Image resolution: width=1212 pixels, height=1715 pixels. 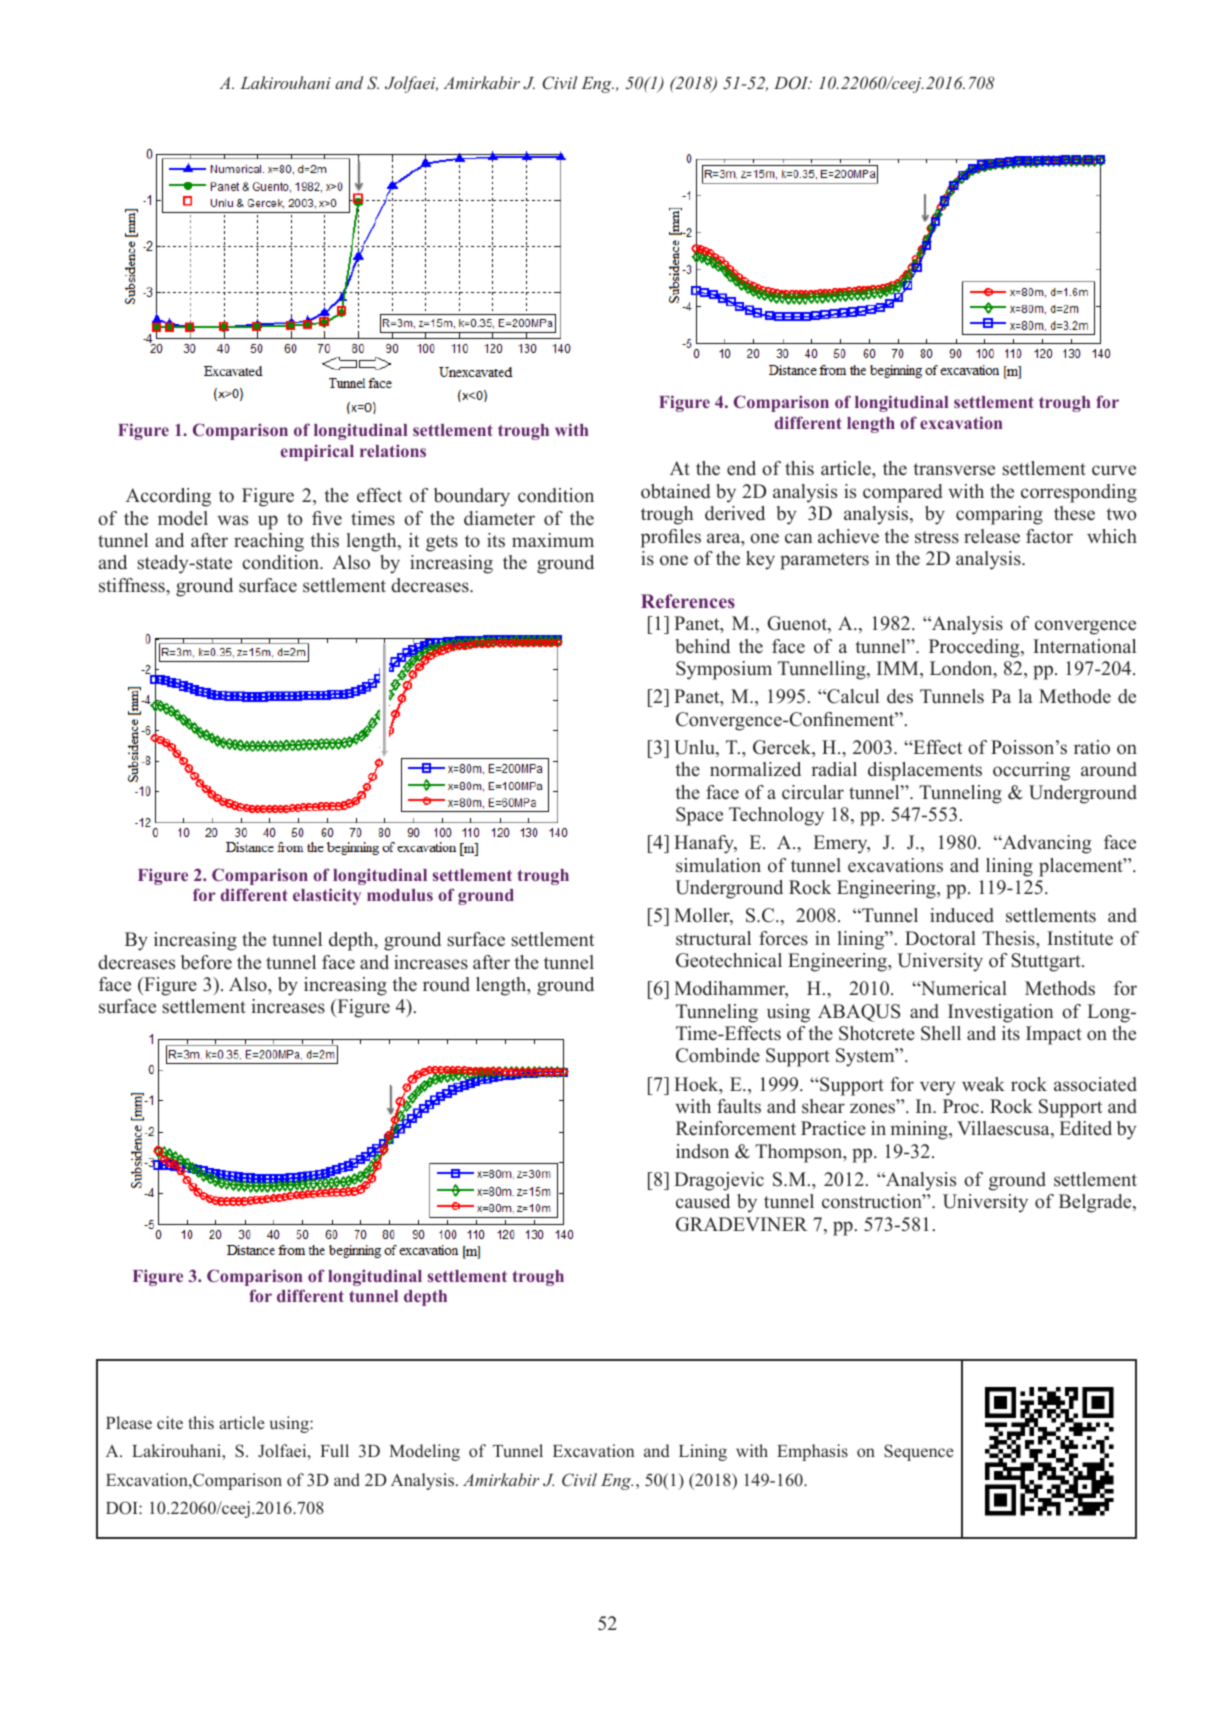 I want to click on elasticity, so click(x=327, y=896).
